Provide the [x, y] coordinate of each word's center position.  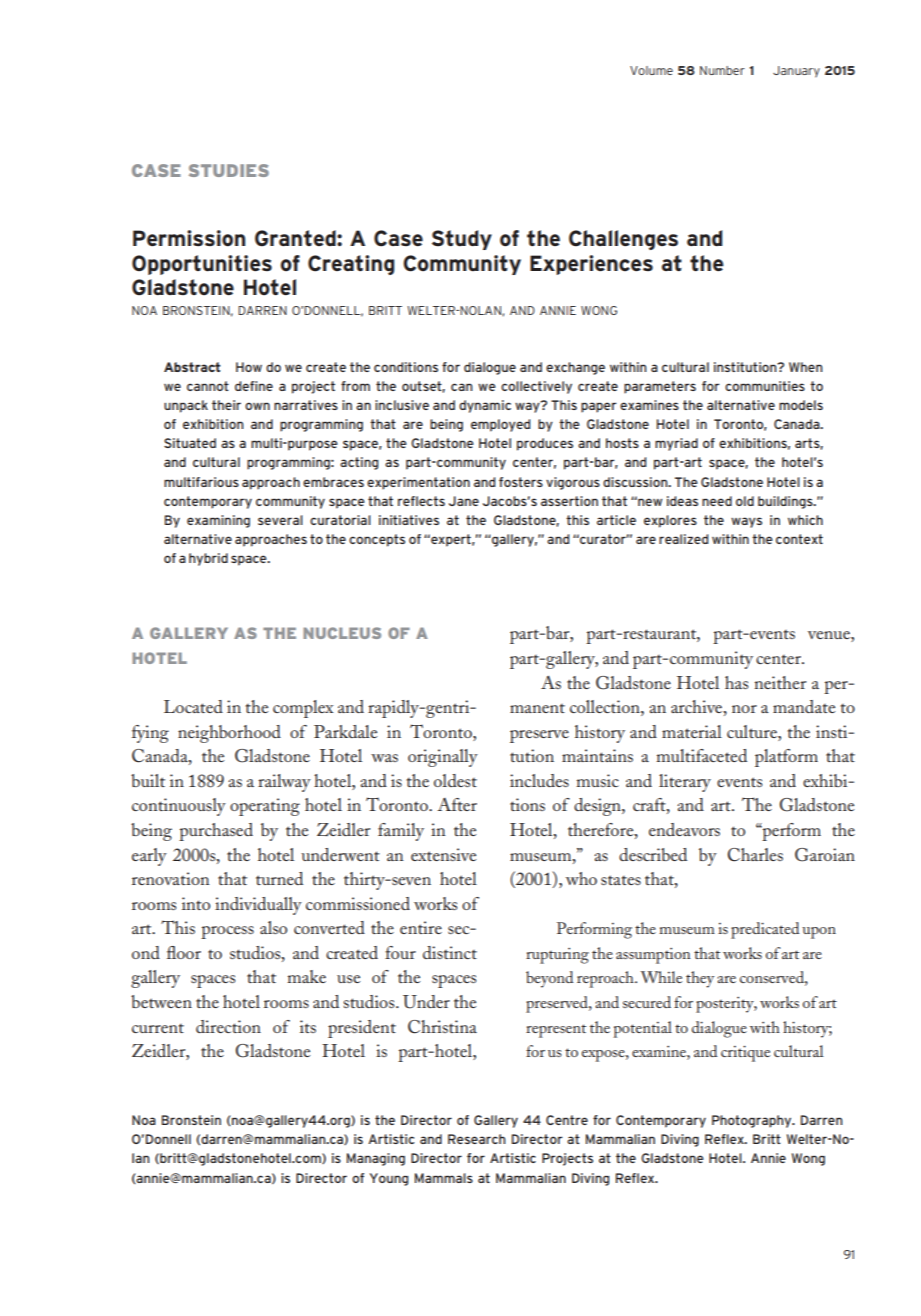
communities [765, 386]
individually [258, 906]
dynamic [485, 406]
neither [780, 682]
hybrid [208, 559]
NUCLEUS [342, 633]
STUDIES [229, 170]
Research [477, 1139]
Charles [755, 855]
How [249, 367]
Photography [753, 1121]
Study [462, 240]
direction [228, 1026]
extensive [443, 854]
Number [722, 70]
